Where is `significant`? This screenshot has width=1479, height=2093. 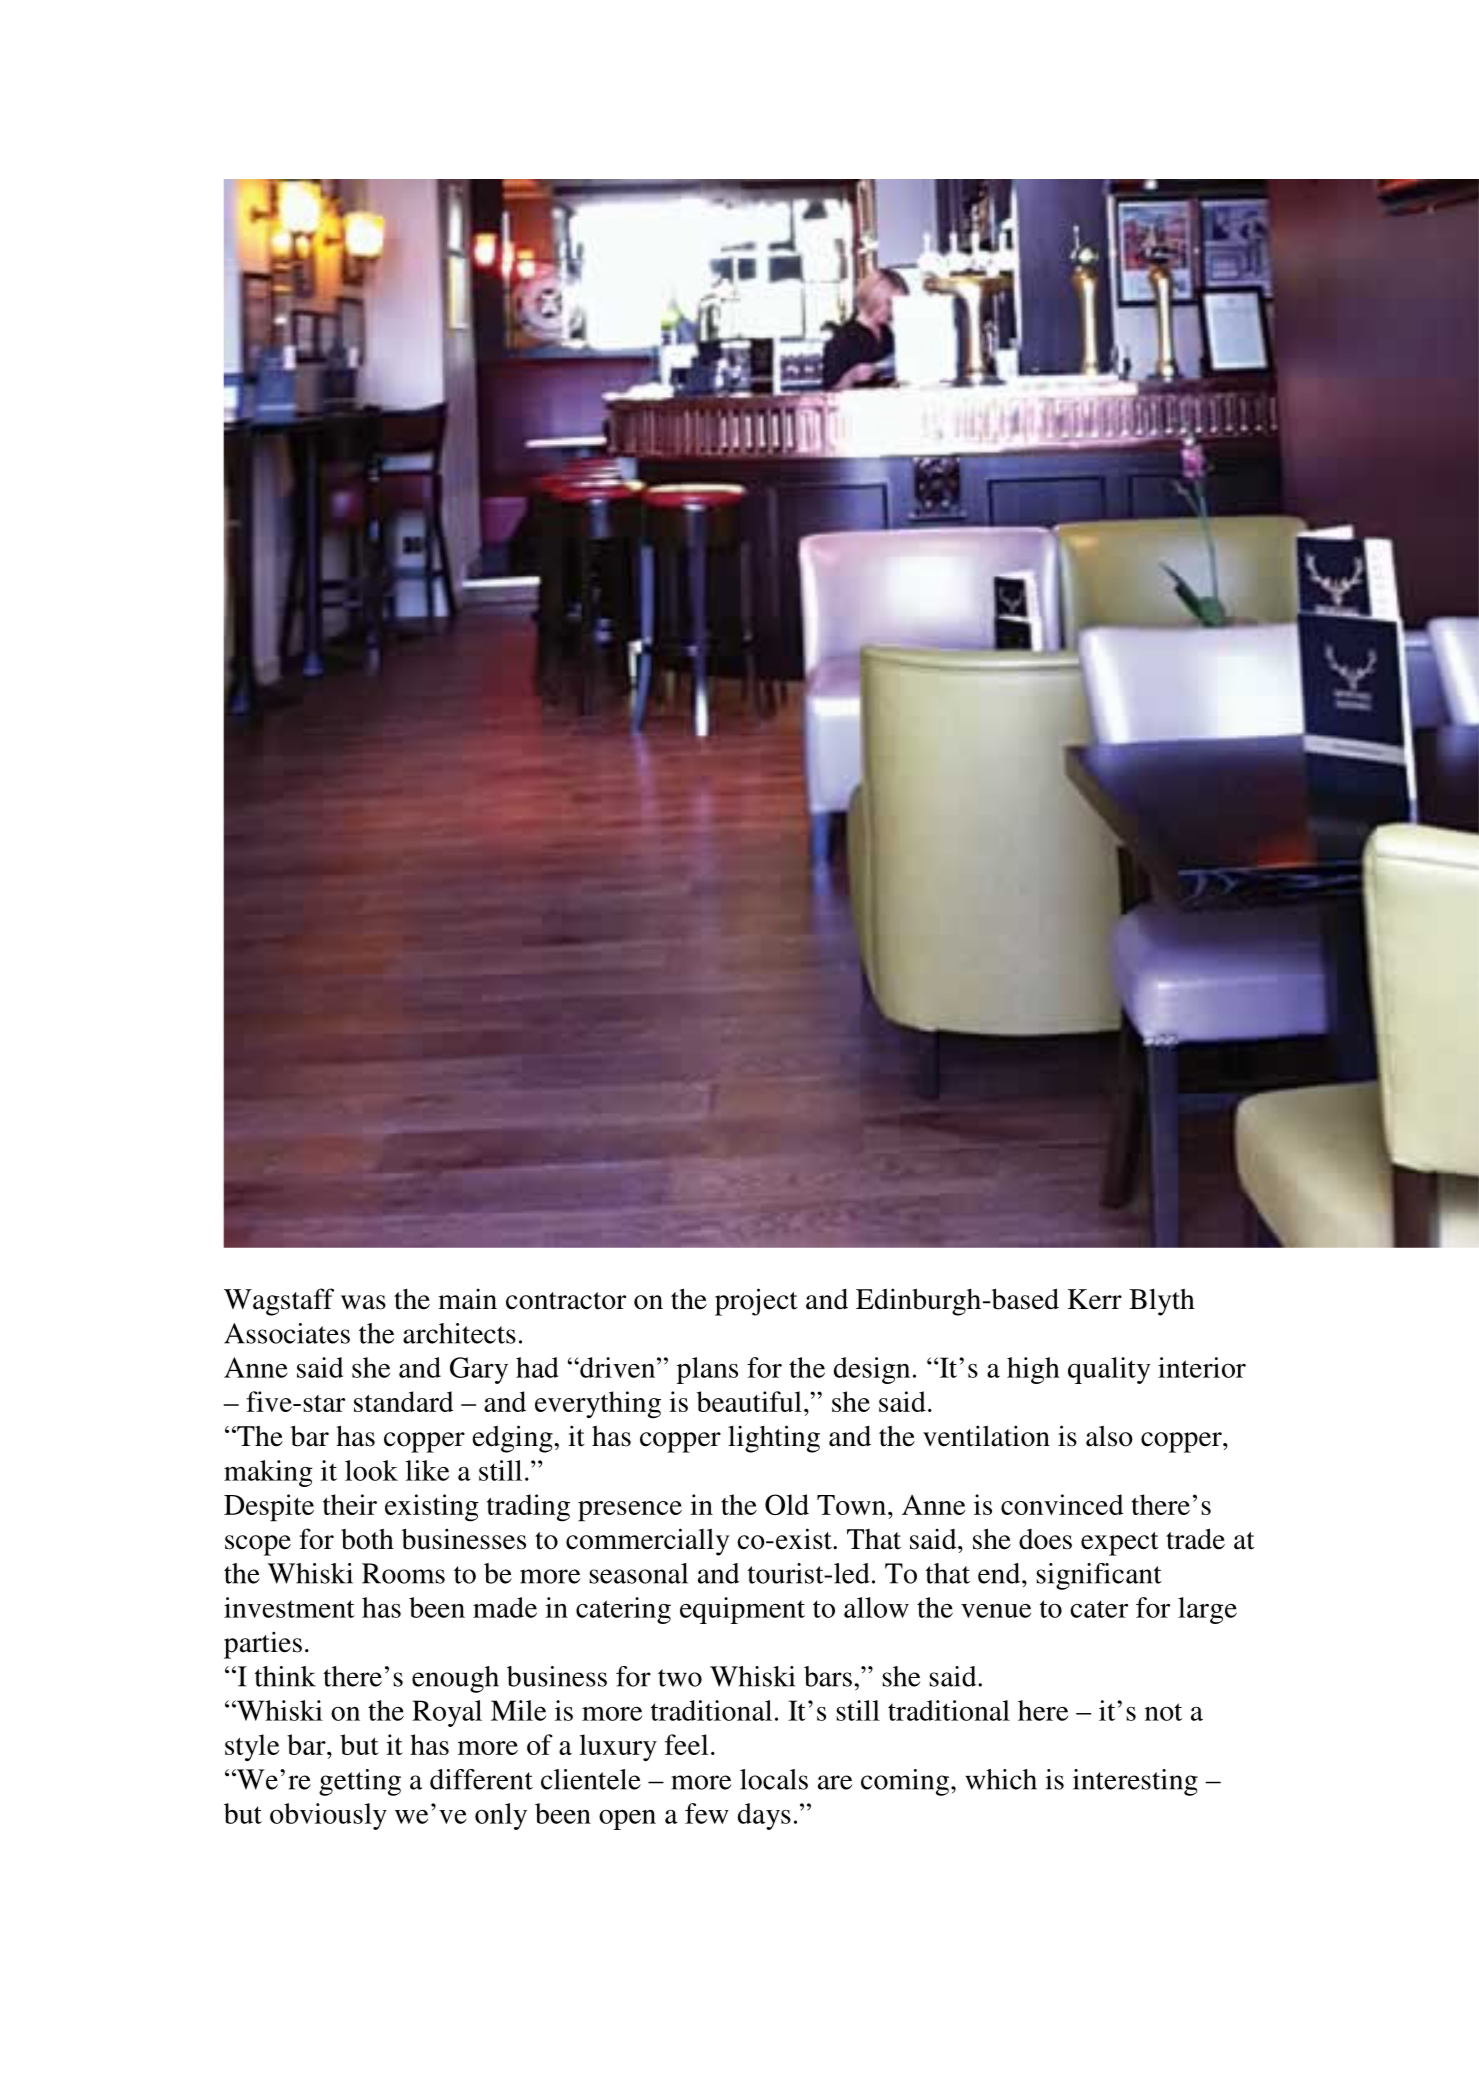 significant is located at coordinates (1099, 1576).
